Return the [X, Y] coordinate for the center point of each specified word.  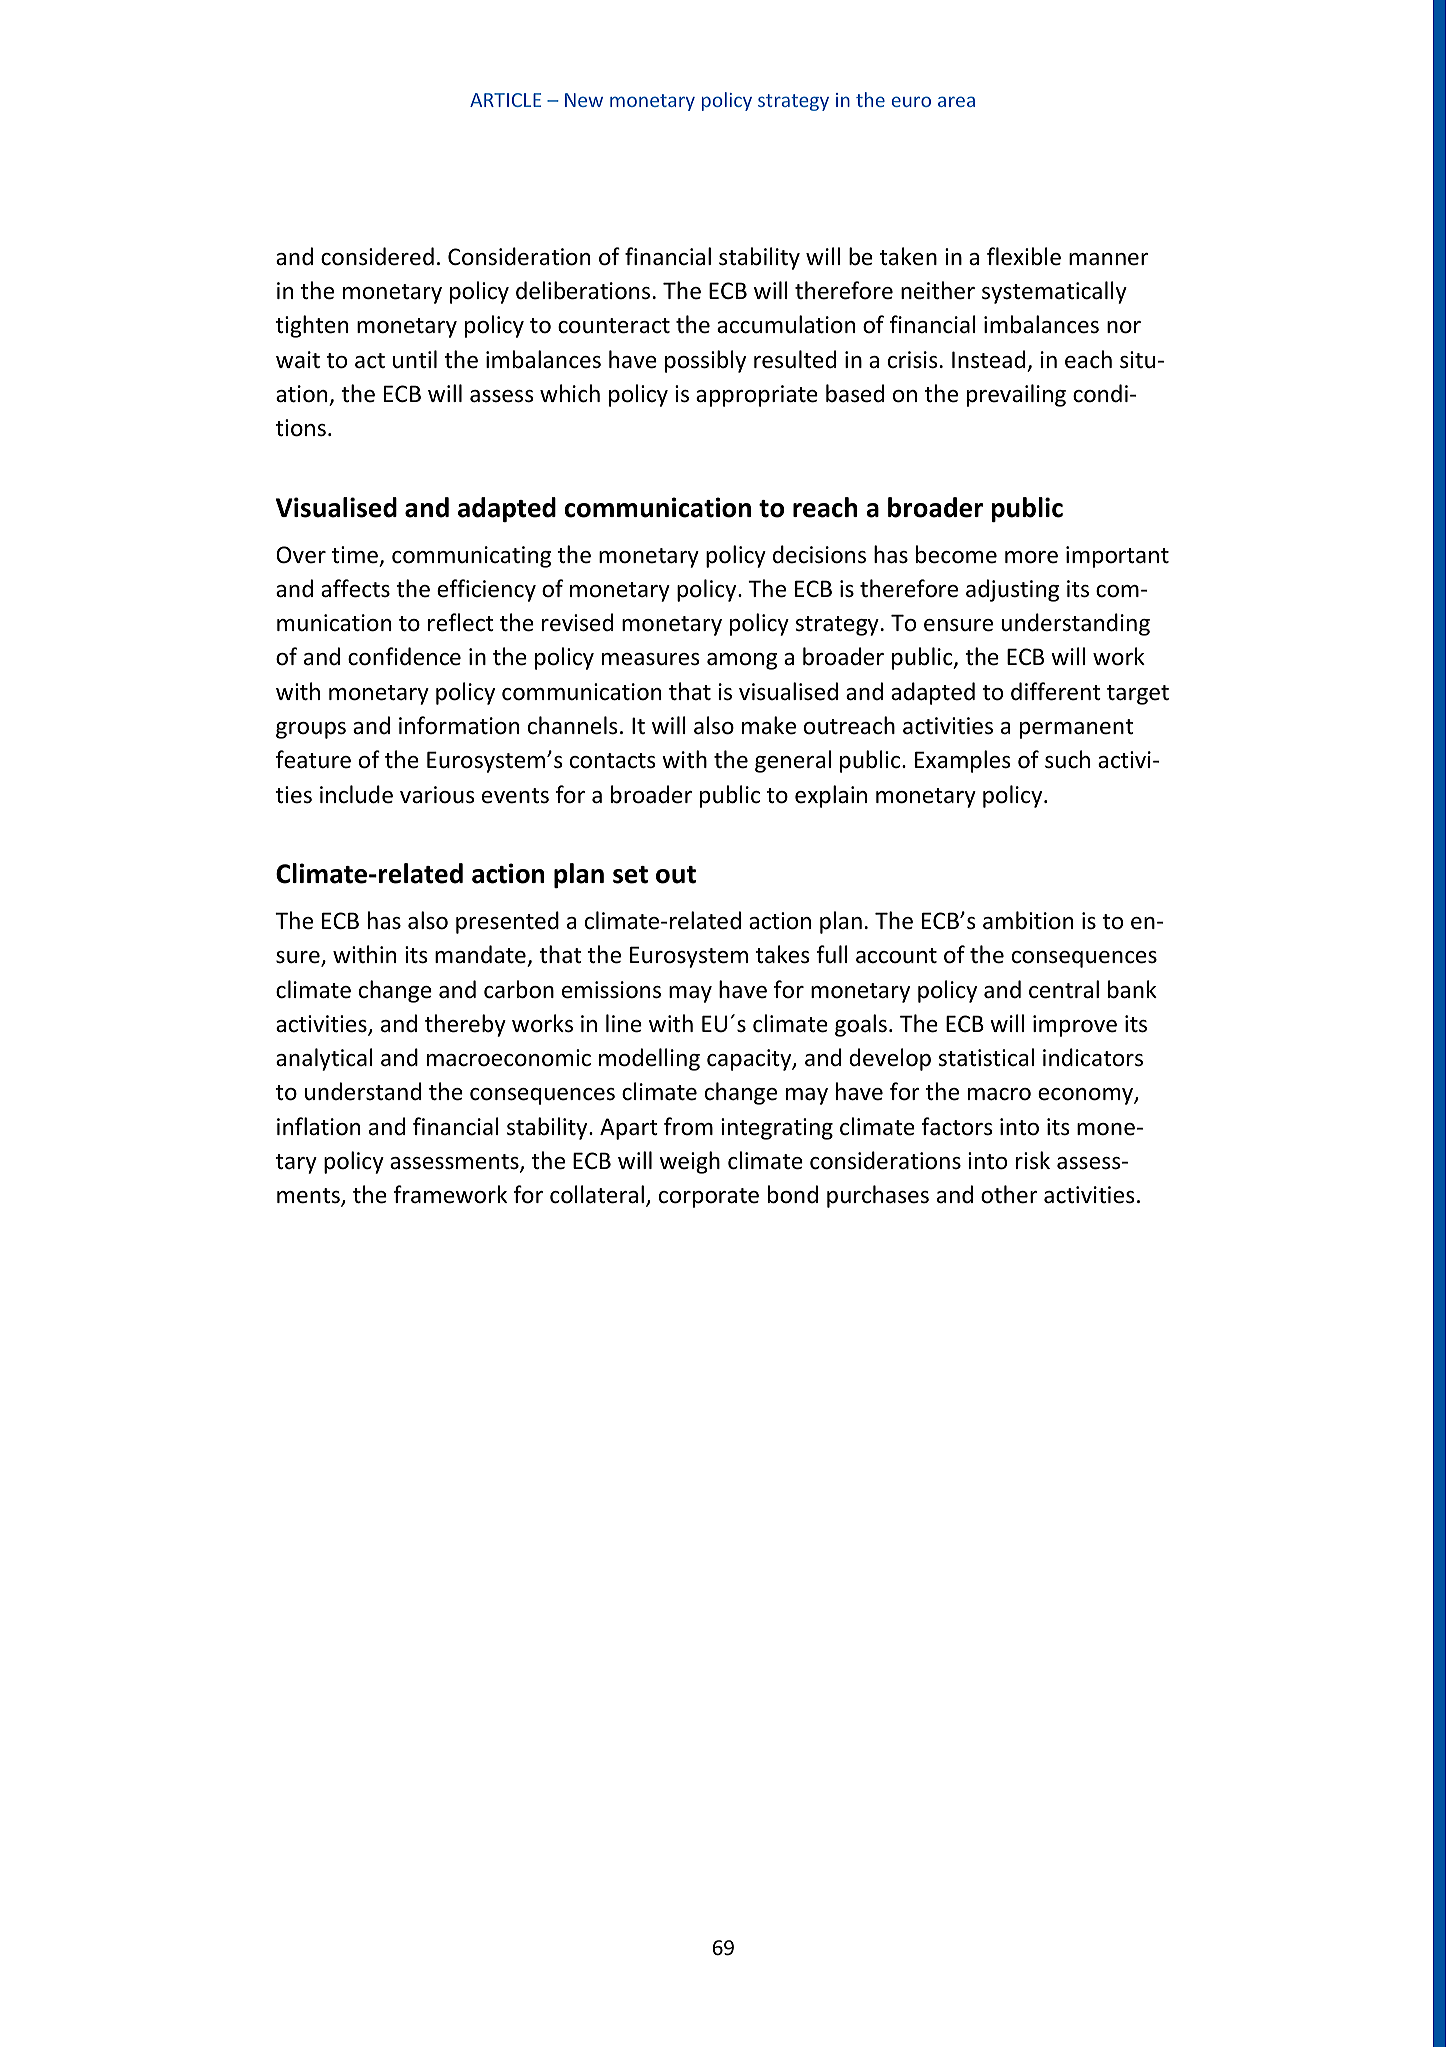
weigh [690, 1162]
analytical [324, 1059]
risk [1033, 1160]
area [956, 101]
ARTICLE [505, 100]
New [584, 100]
